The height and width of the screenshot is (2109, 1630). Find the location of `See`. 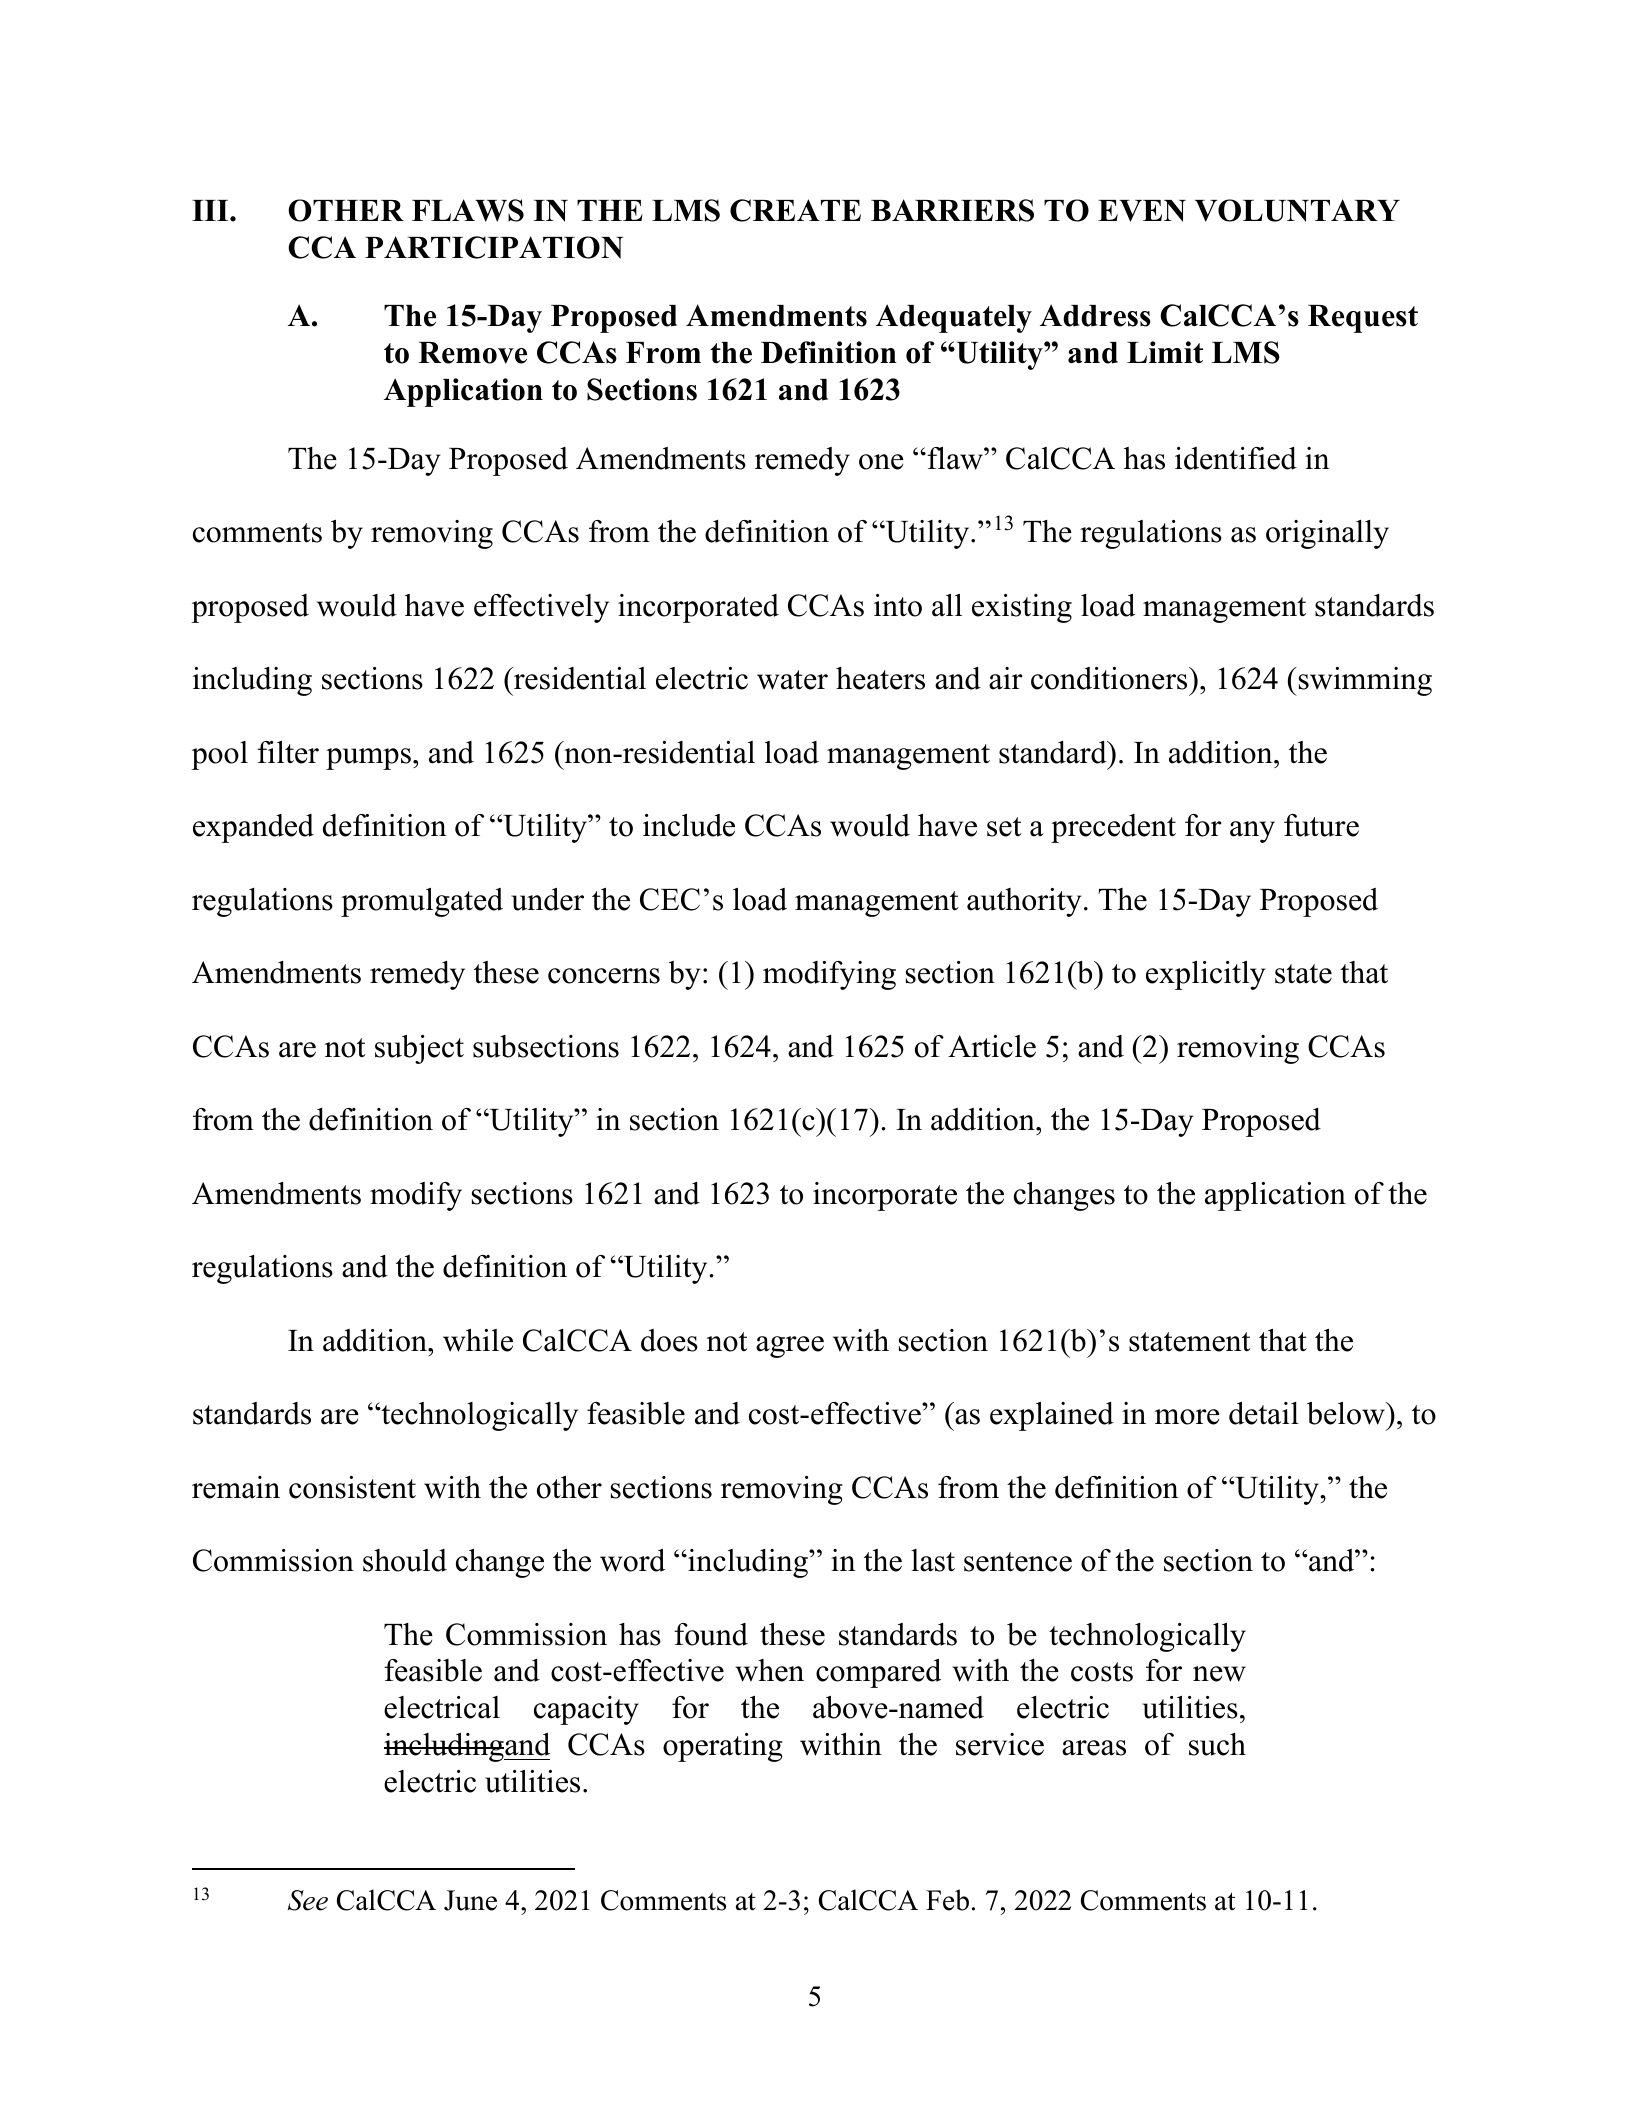

See is located at coordinates (308, 1900).
